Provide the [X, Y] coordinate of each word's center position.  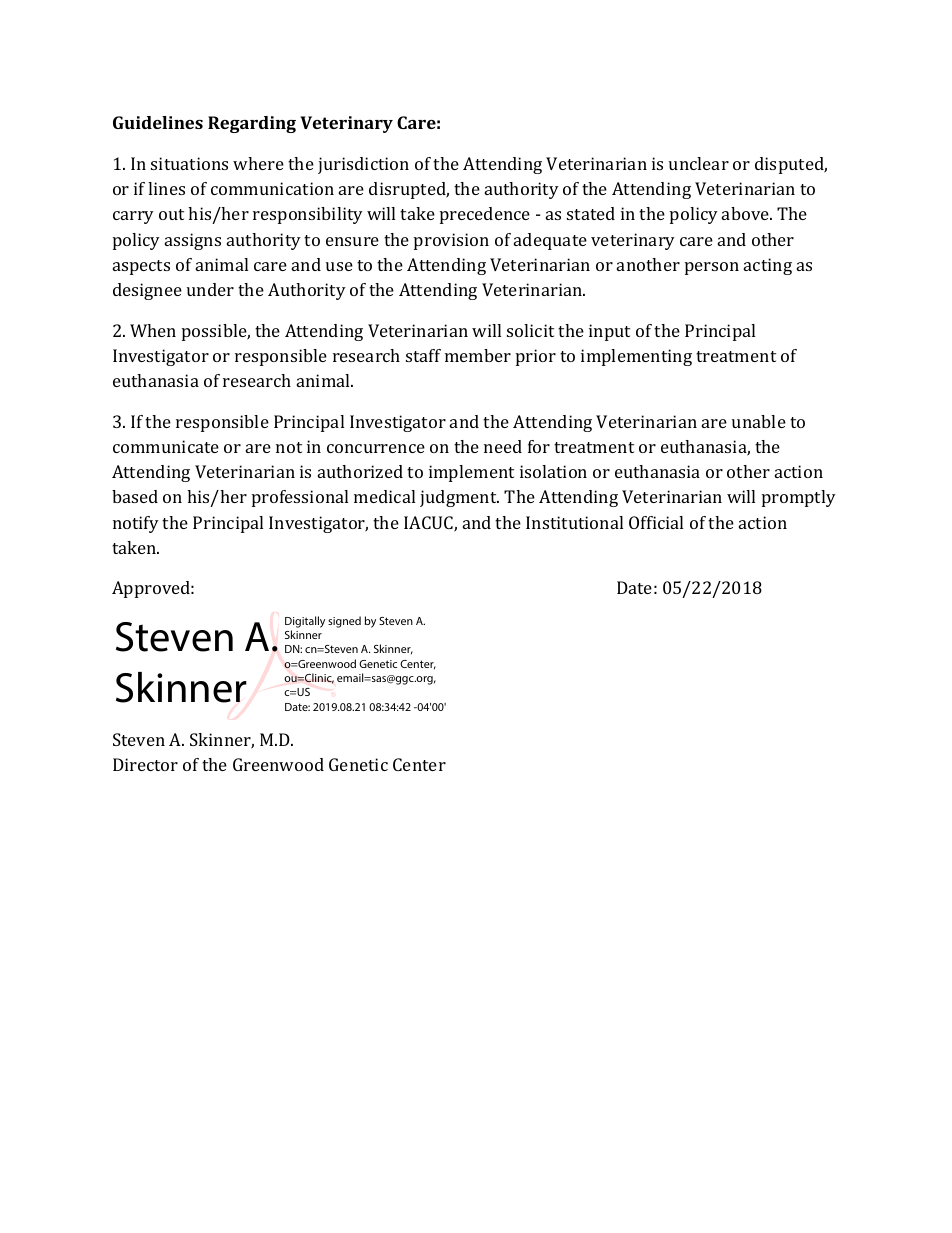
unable [759, 421]
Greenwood [278, 764]
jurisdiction [363, 165]
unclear [699, 163]
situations [189, 163]
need [503, 446]
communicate [166, 446]
